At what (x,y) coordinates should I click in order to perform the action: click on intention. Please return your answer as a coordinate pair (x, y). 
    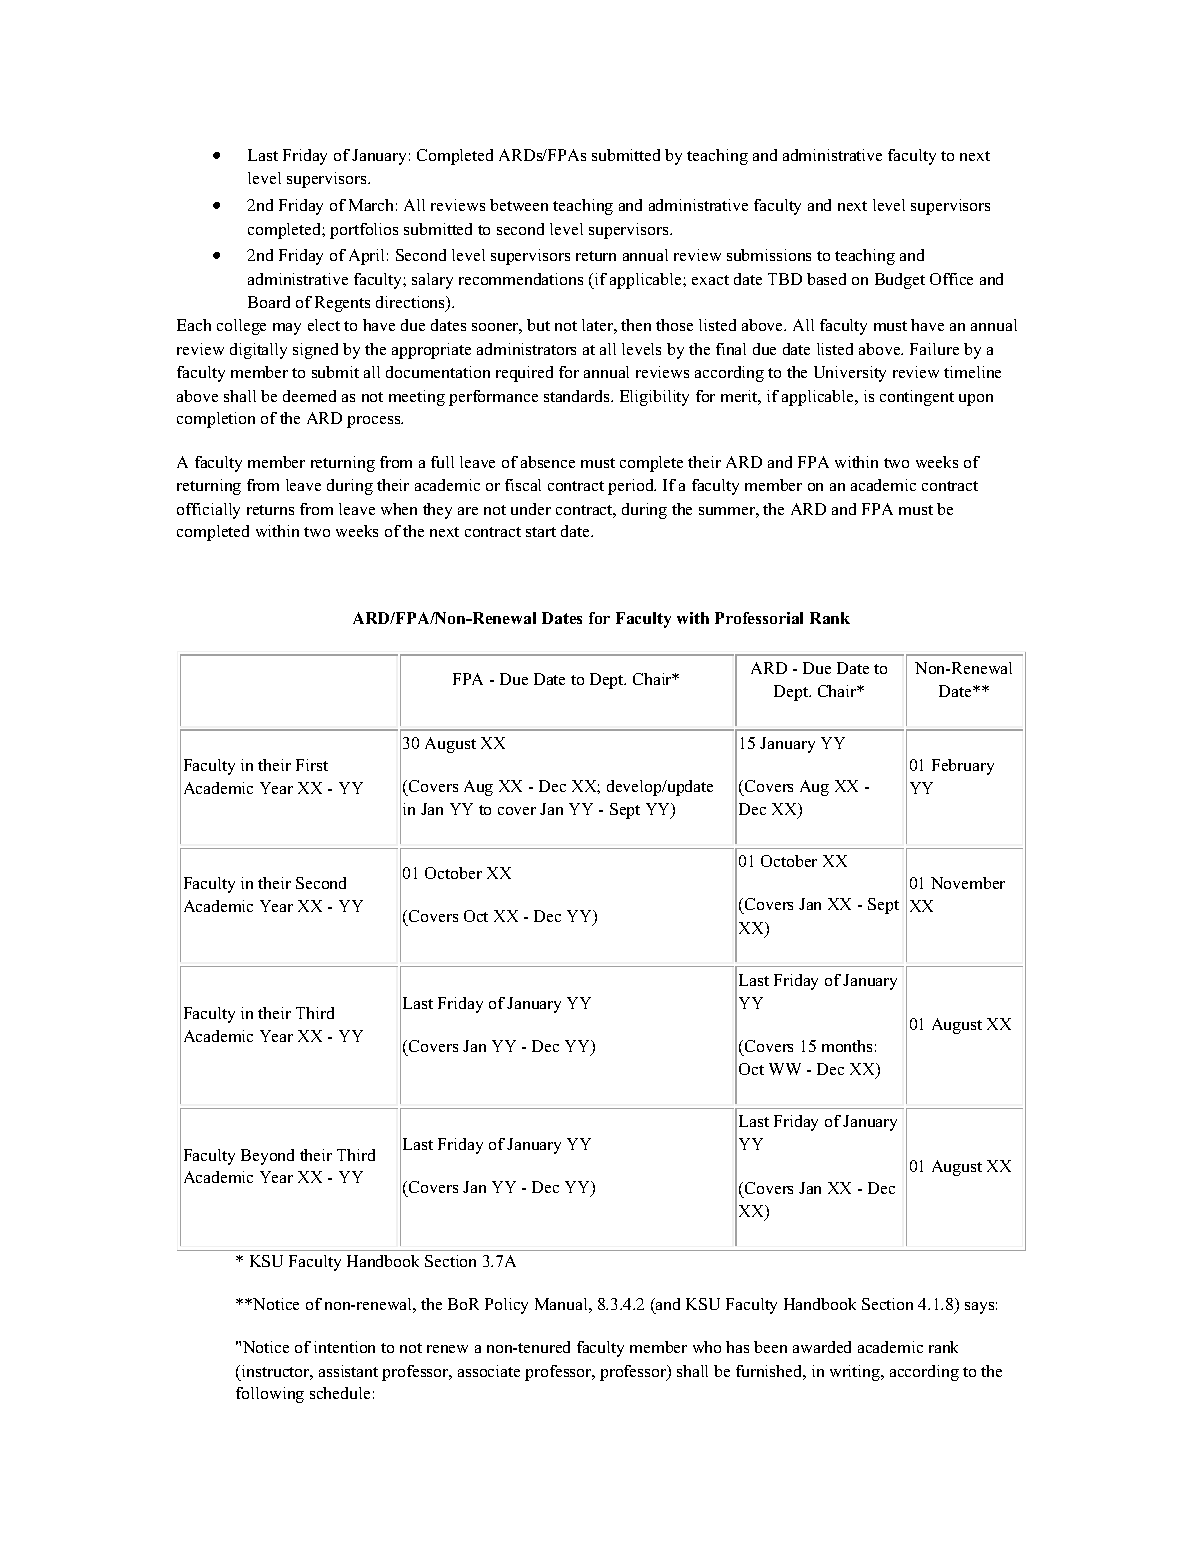
    Looking at the image, I should click on (344, 1347).
